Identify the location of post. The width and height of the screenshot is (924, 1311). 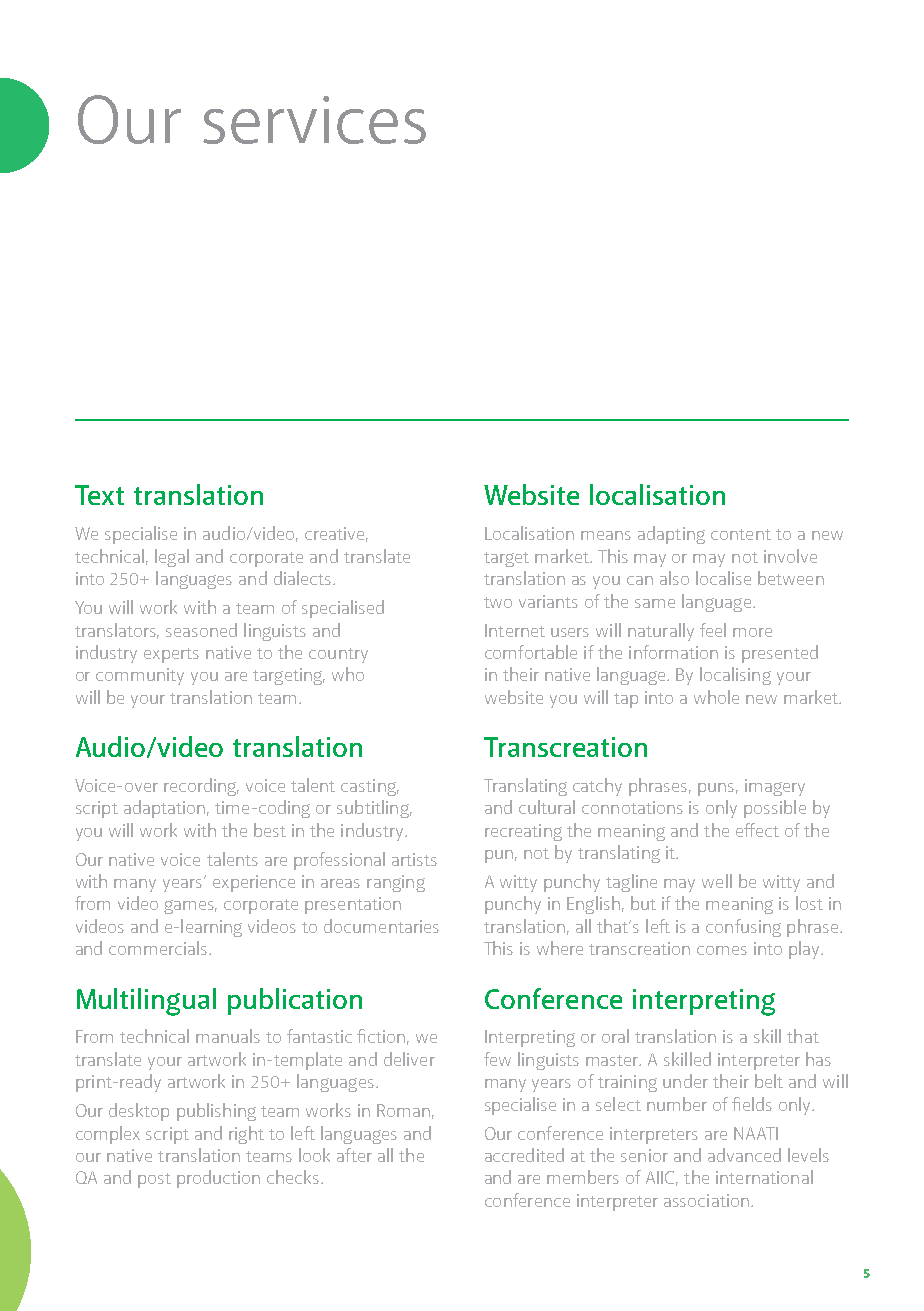
(154, 1180).
